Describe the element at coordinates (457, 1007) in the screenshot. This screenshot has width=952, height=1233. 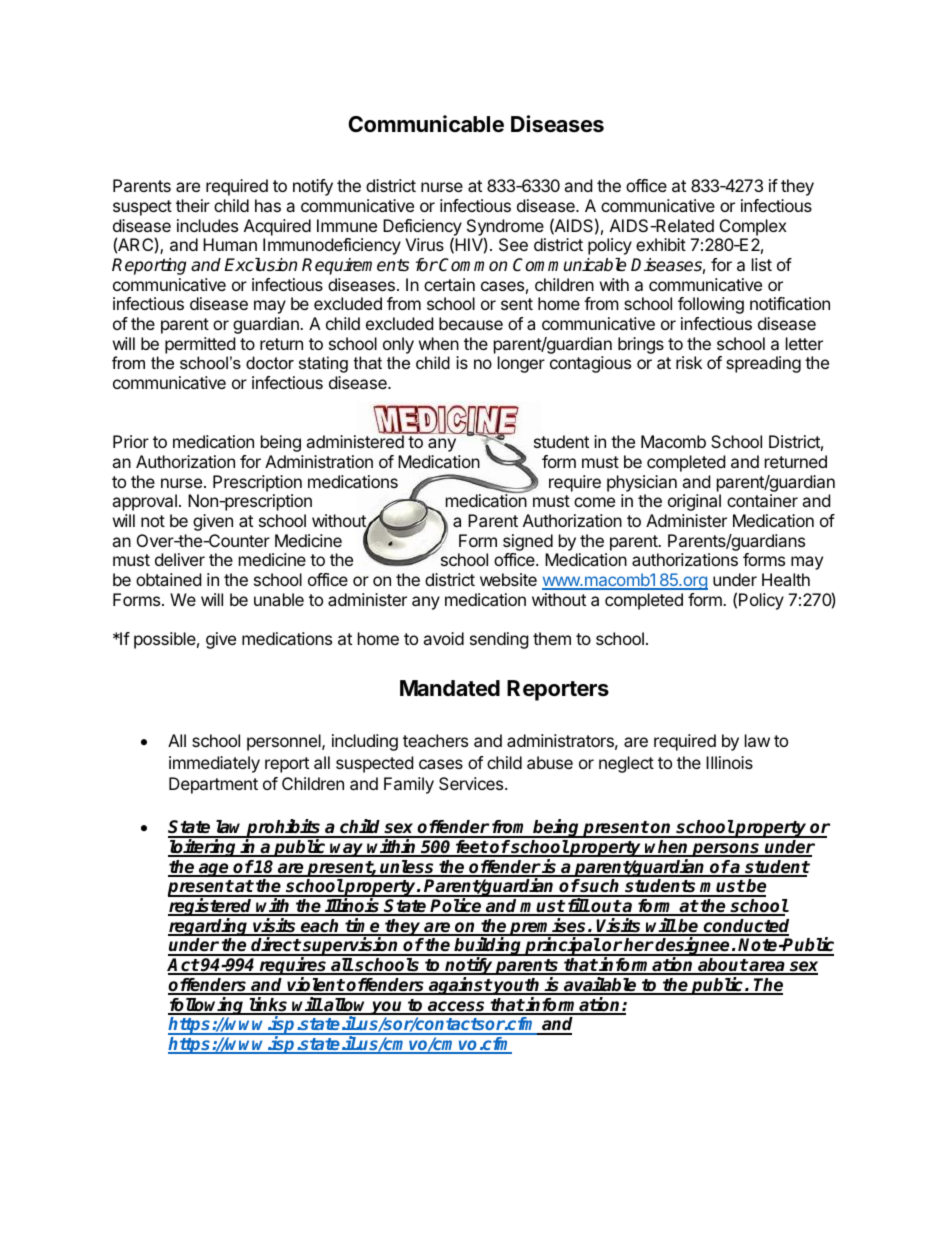
I see `access` at that location.
